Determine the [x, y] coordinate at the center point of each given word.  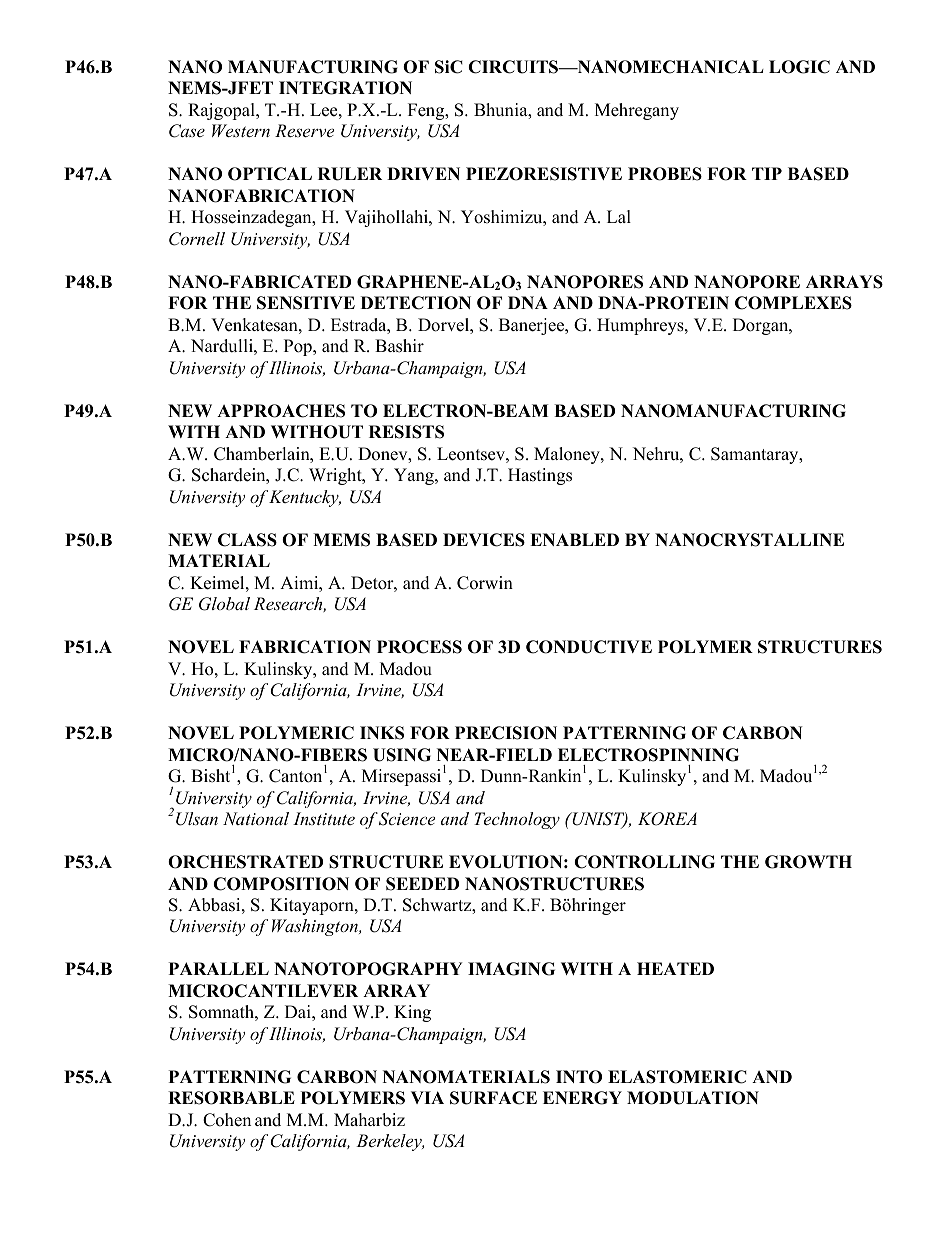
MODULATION [693, 1098]
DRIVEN [423, 173]
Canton [295, 776]
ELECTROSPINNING [648, 755]
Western [241, 130]
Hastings [540, 476]
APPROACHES [281, 411]
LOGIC [799, 67]
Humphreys [641, 326]
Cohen [227, 1120]
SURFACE [493, 1098]
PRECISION [506, 733]
